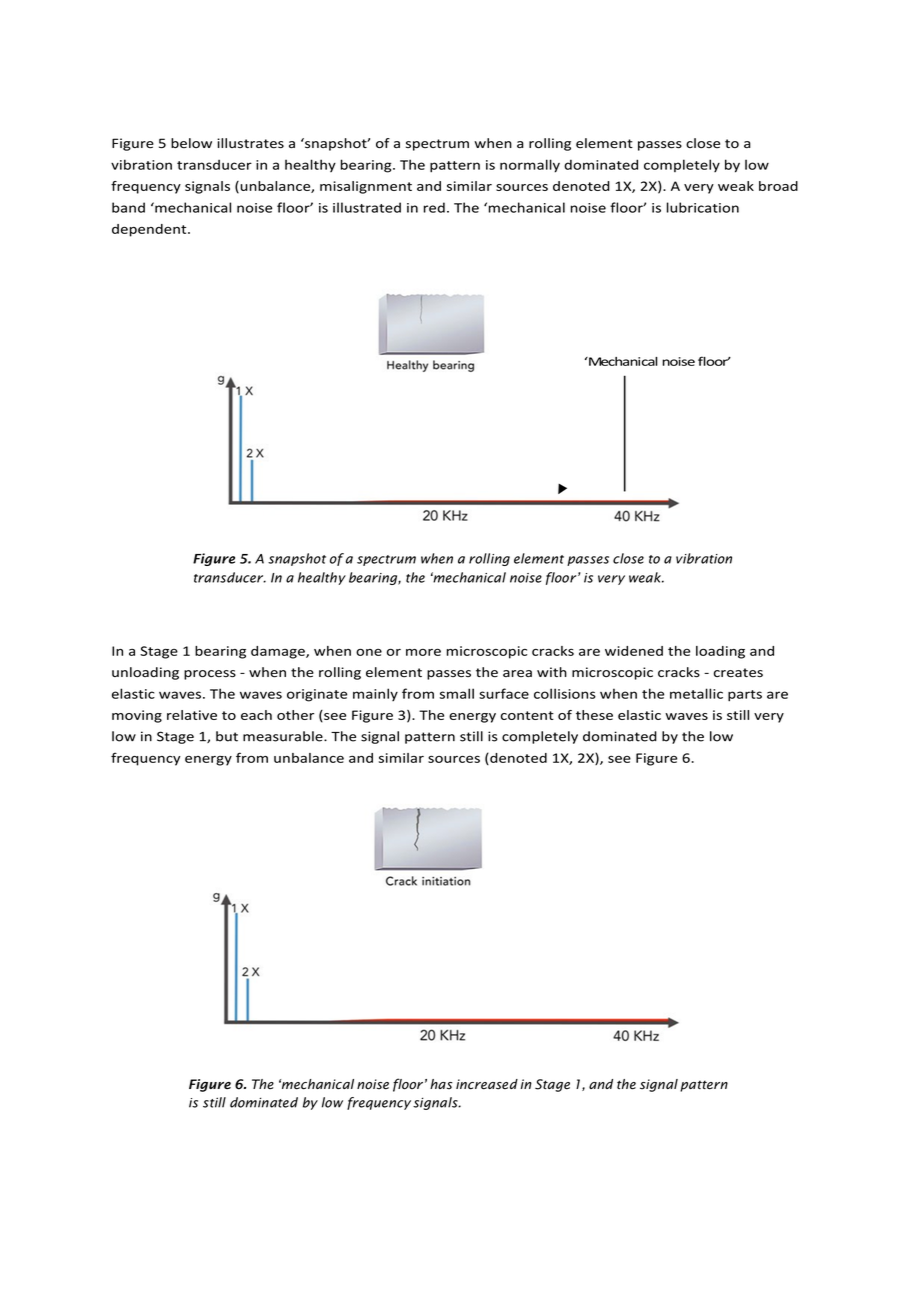 This image has height=1308, width=924. Describe the element at coordinates (703, 207) in the image. I see `lubrication` at that location.
